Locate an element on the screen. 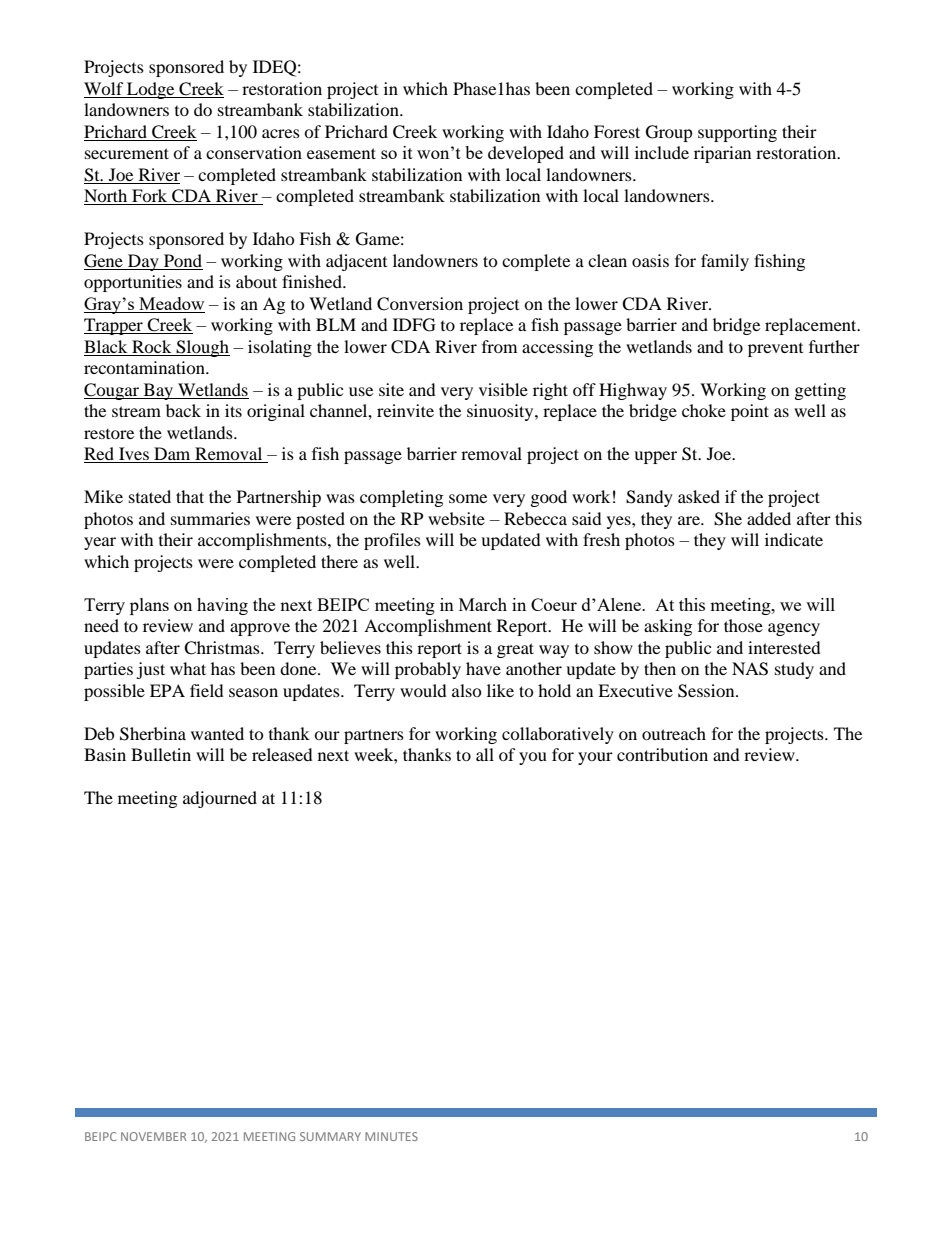 This screenshot has width=952, height=1233. developed is located at coordinates (526, 154).
